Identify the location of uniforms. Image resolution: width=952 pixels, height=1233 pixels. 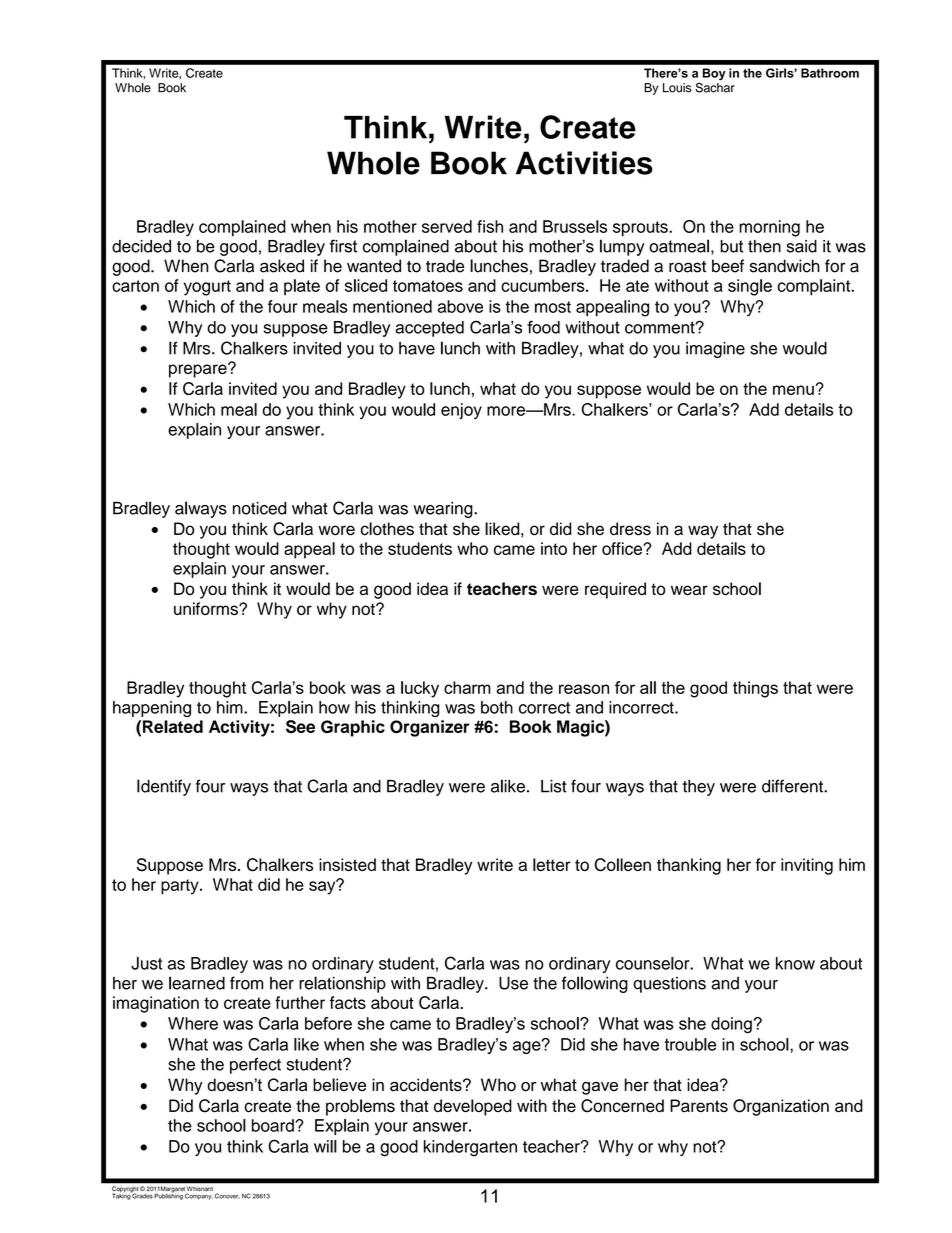
(207, 608).
